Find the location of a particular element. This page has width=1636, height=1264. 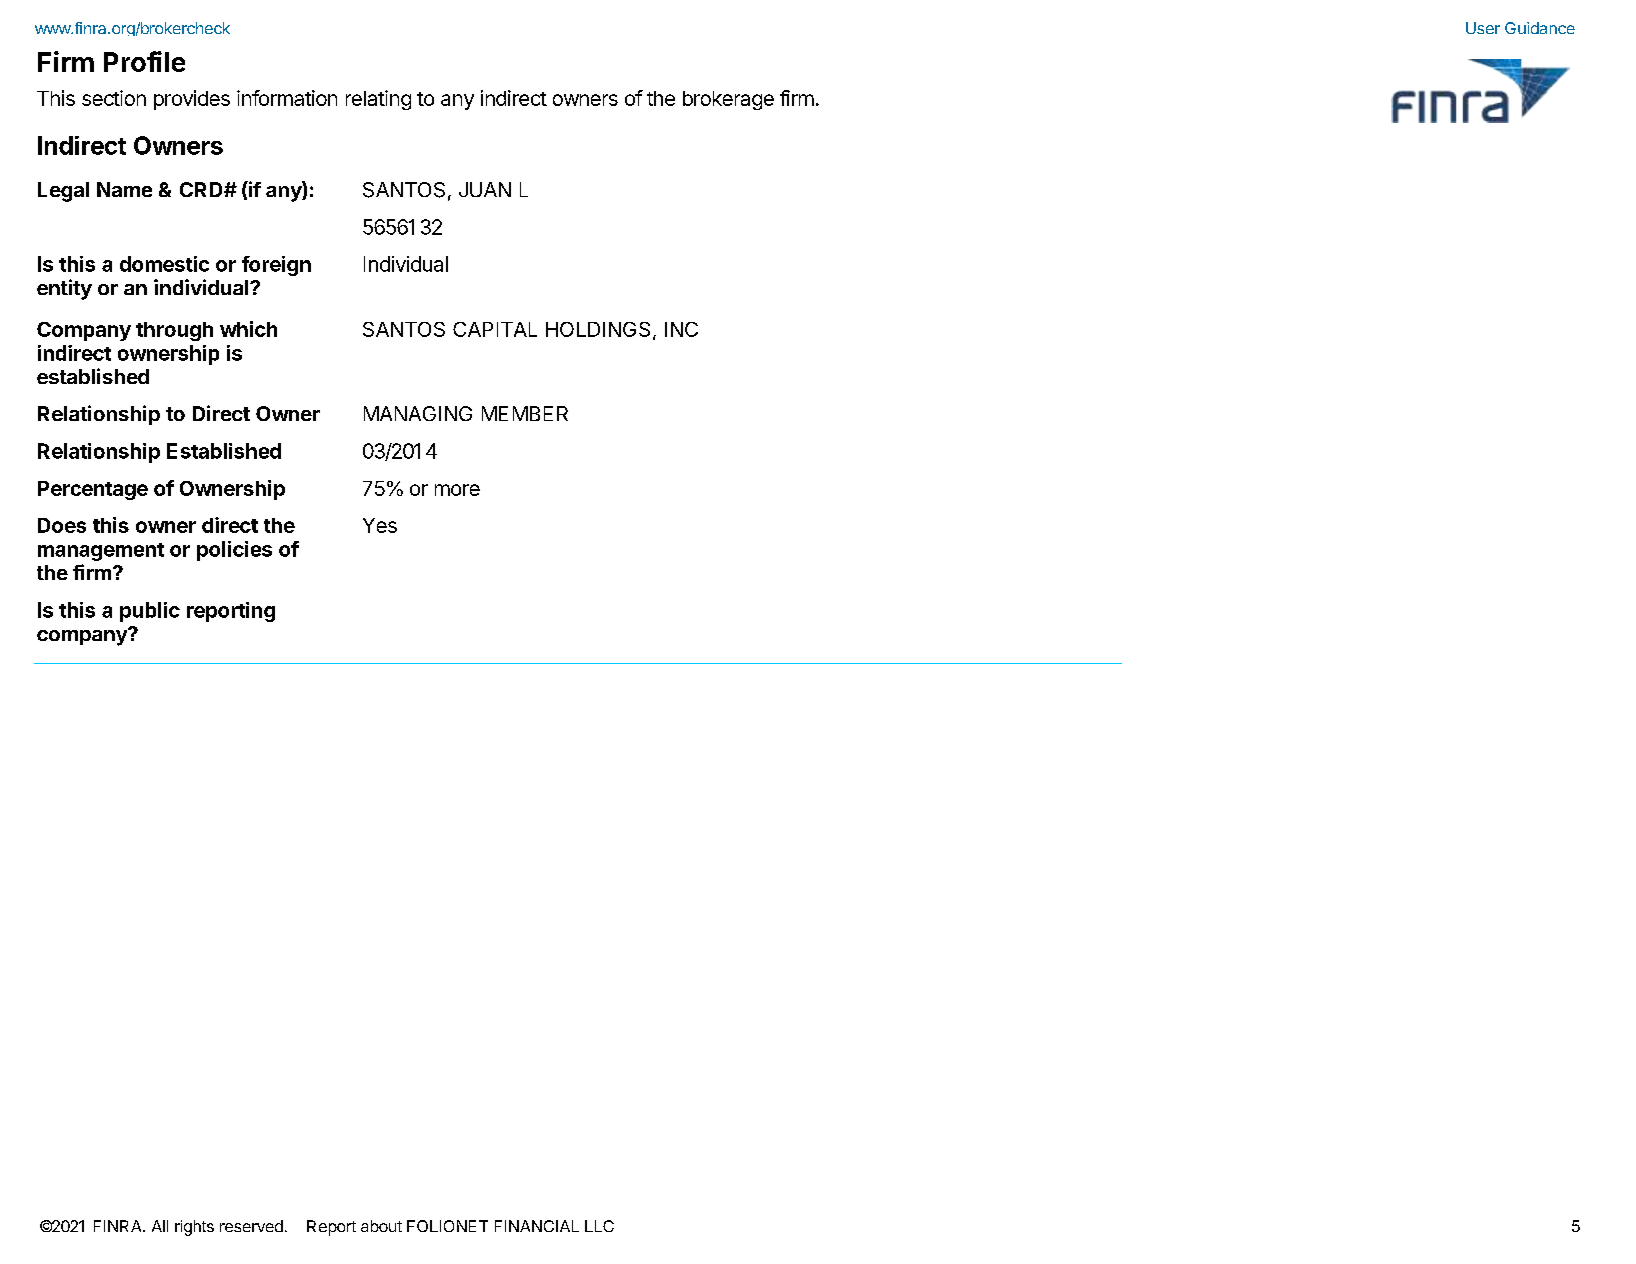

User is located at coordinates (1483, 28).
